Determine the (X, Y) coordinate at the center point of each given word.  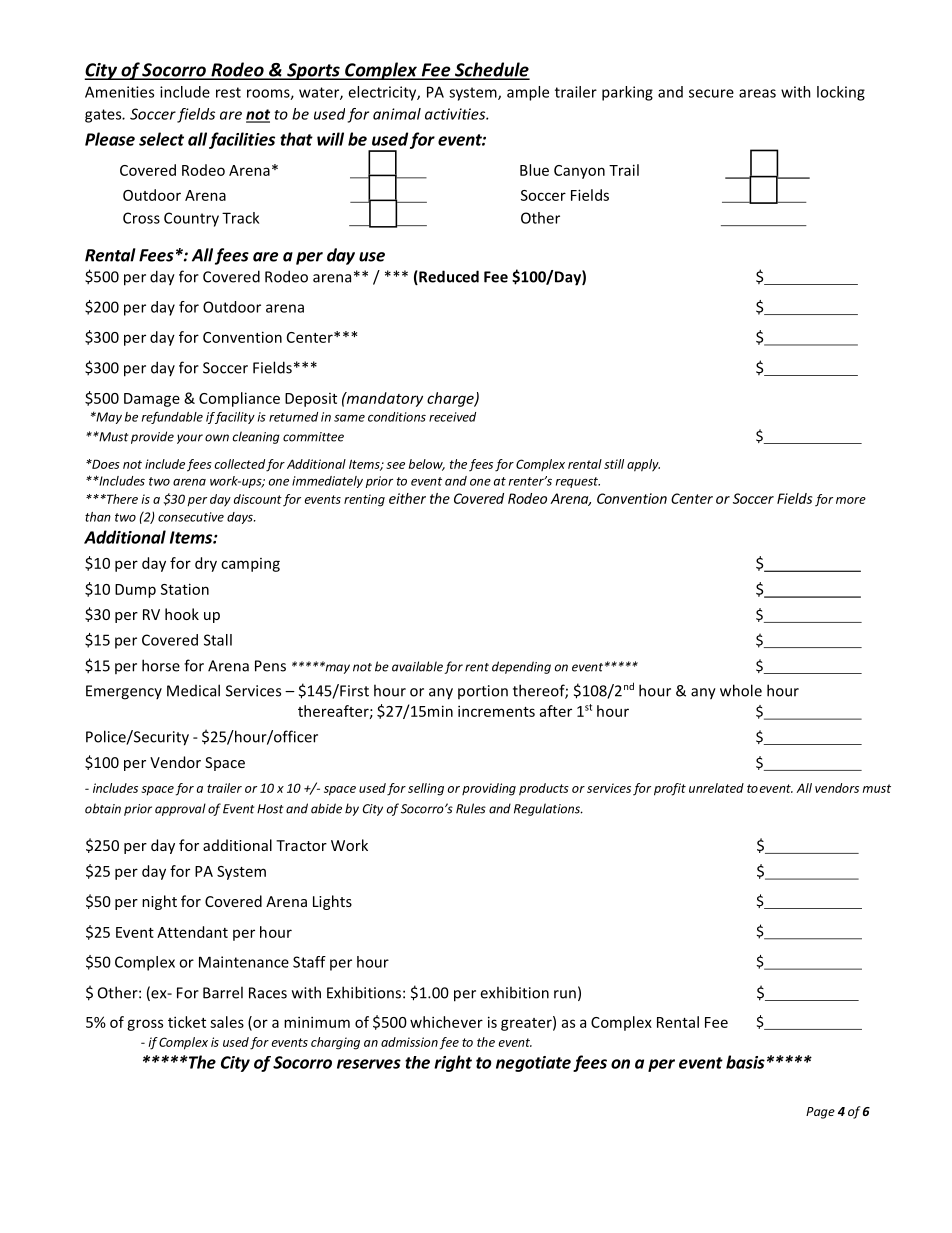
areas (757, 93)
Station (185, 589)
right (453, 1063)
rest (228, 92)
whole (741, 690)
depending (521, 667)
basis (745, 1062)
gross (145, 1025)
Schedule (491, 70)
